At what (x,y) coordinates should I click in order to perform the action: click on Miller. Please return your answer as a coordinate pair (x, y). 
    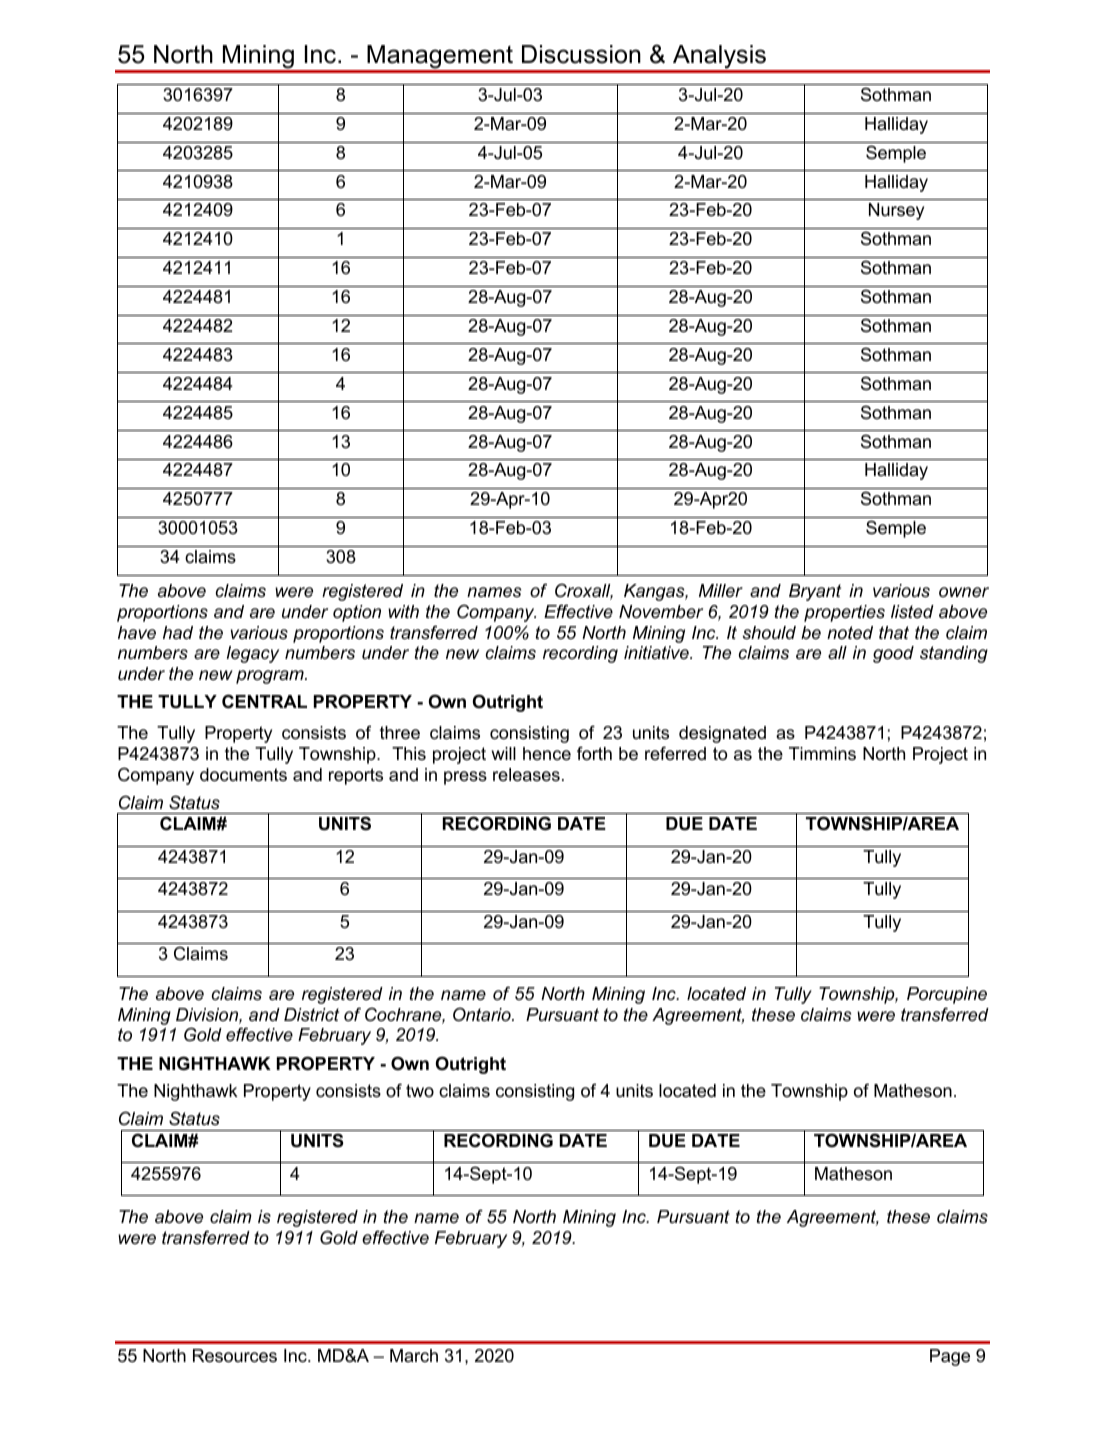
    Looking at the image, I should click on (721, 590).
